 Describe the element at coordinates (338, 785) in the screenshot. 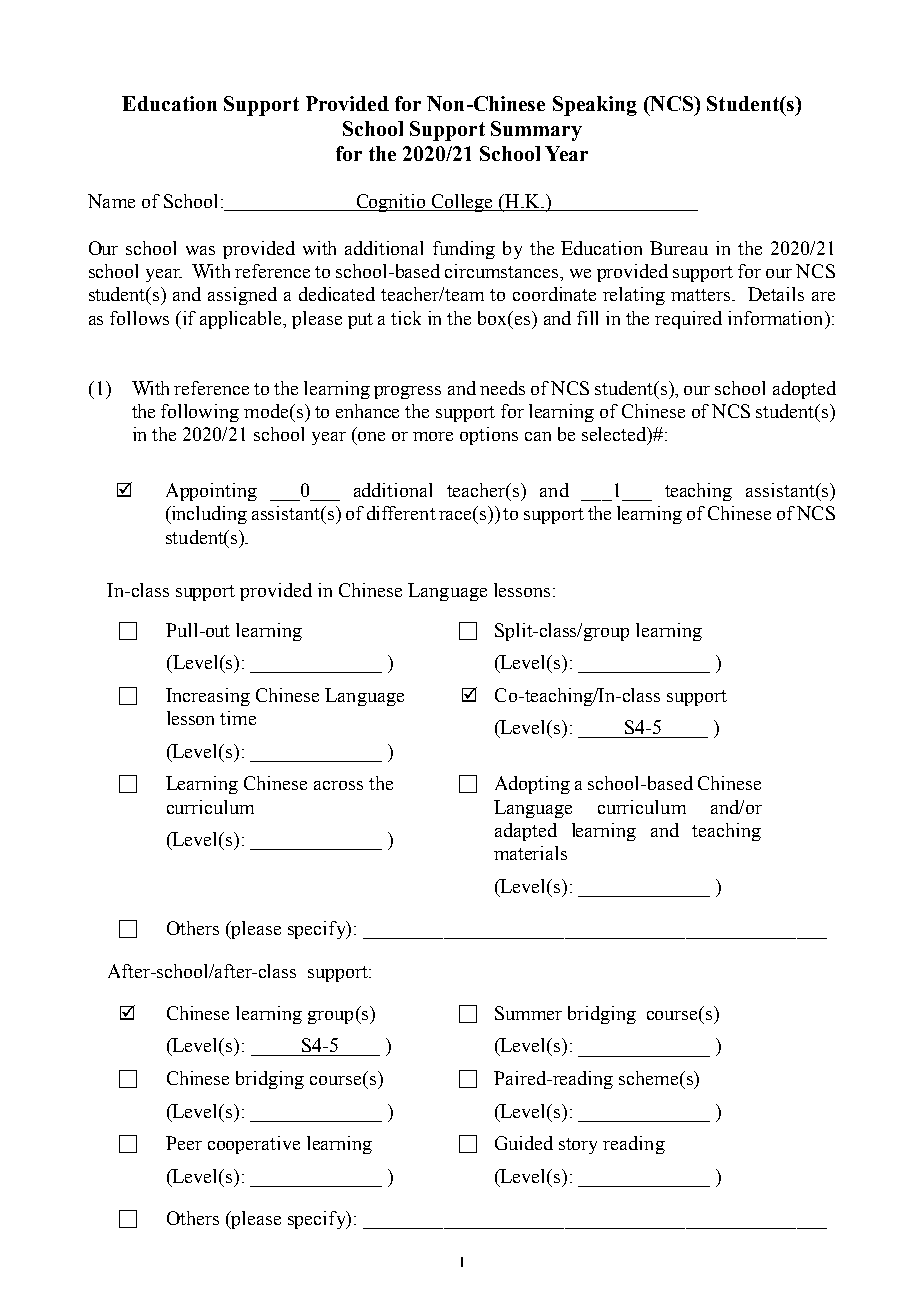

I see `across` at that location.
